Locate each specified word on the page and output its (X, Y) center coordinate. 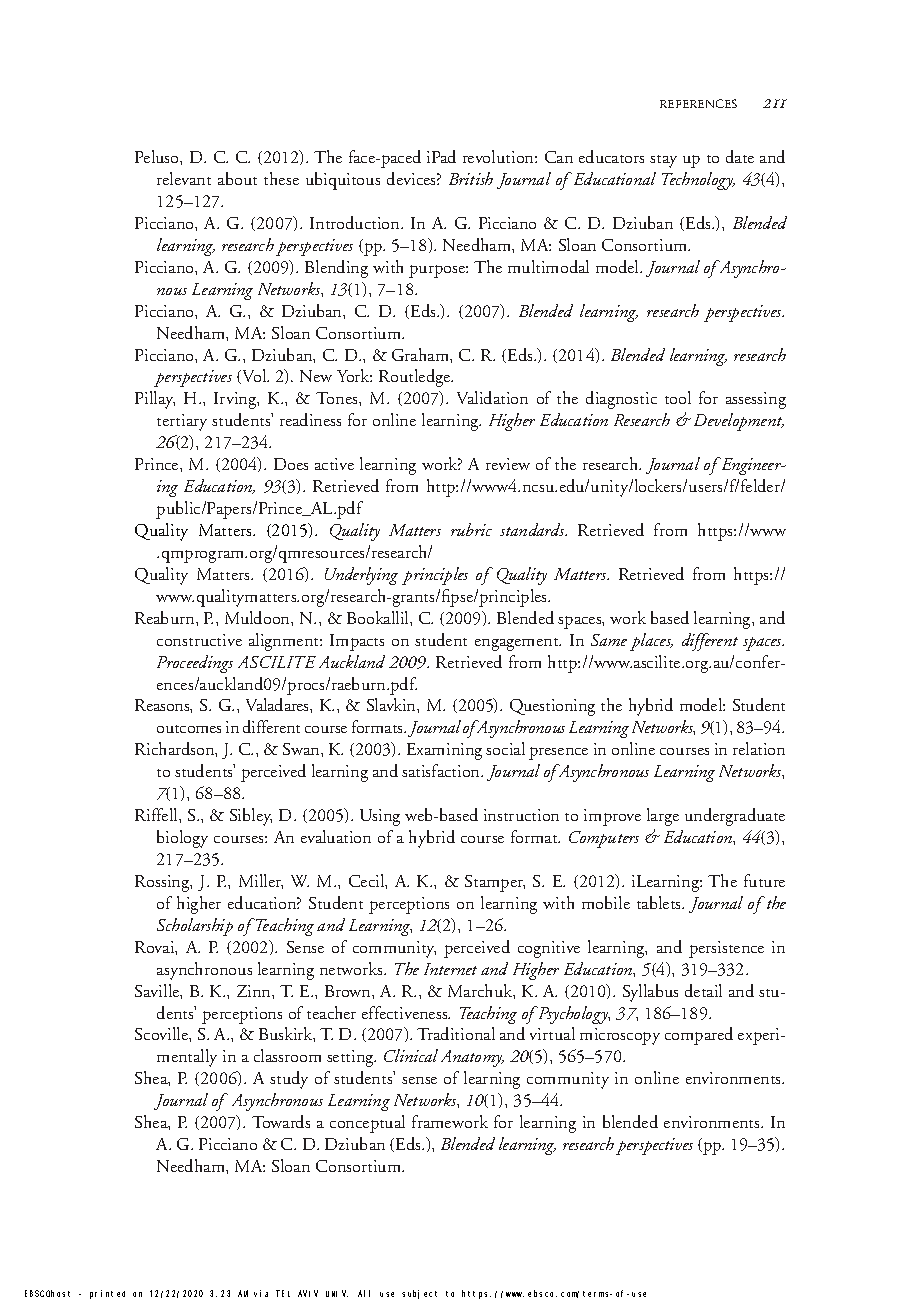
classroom (287, 1055)
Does (291, 464)
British (471, 178)
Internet (450, 969)
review (508, 464)
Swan (302, 749)
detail (703, 990)
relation (759, 748)
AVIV (308, 1293)
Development (739, 422)
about (237, 178)
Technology (698, 181)
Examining (444, 751)
